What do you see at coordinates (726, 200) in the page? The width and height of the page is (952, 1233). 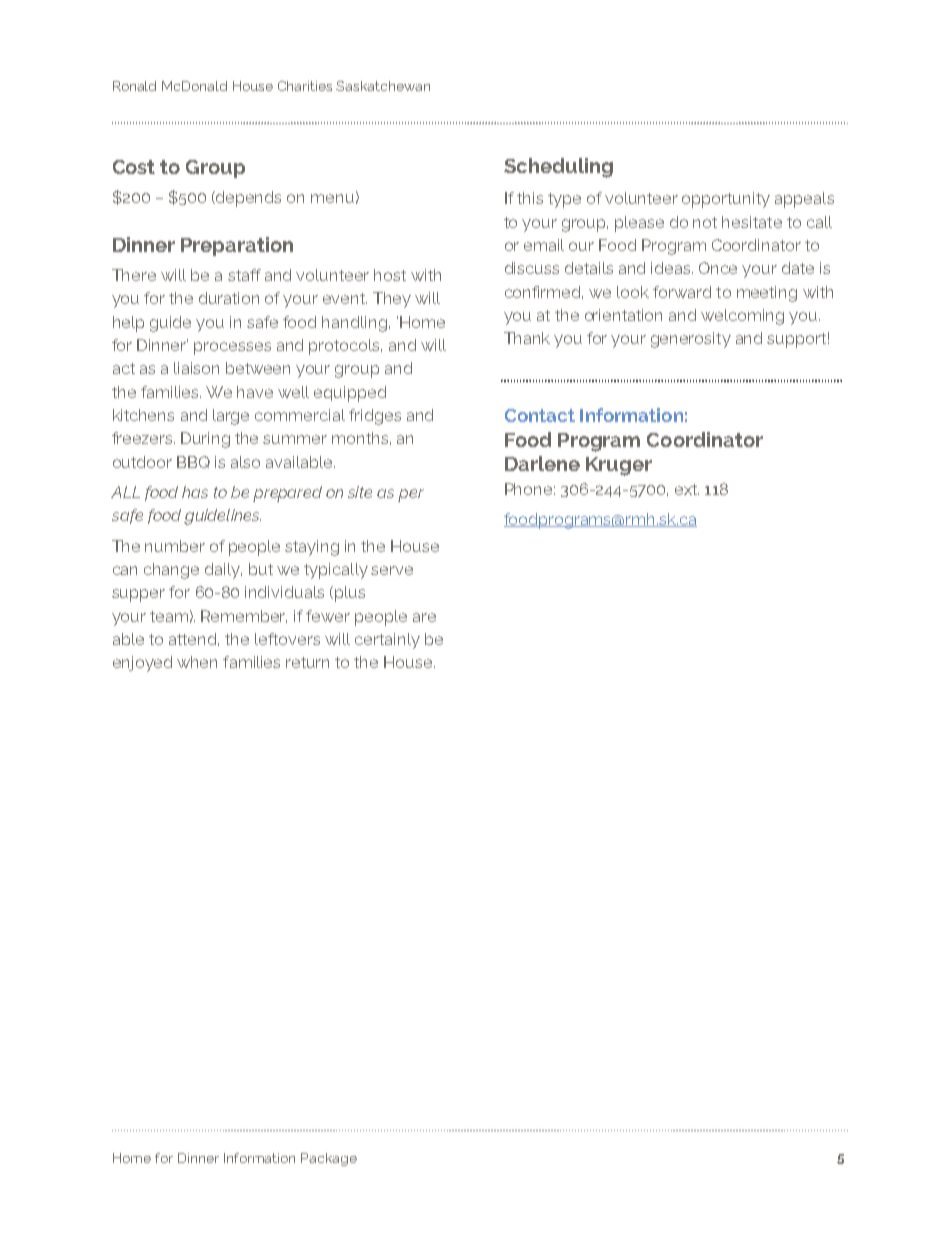 I see `opportunity` at bounding box center [726, 200].
